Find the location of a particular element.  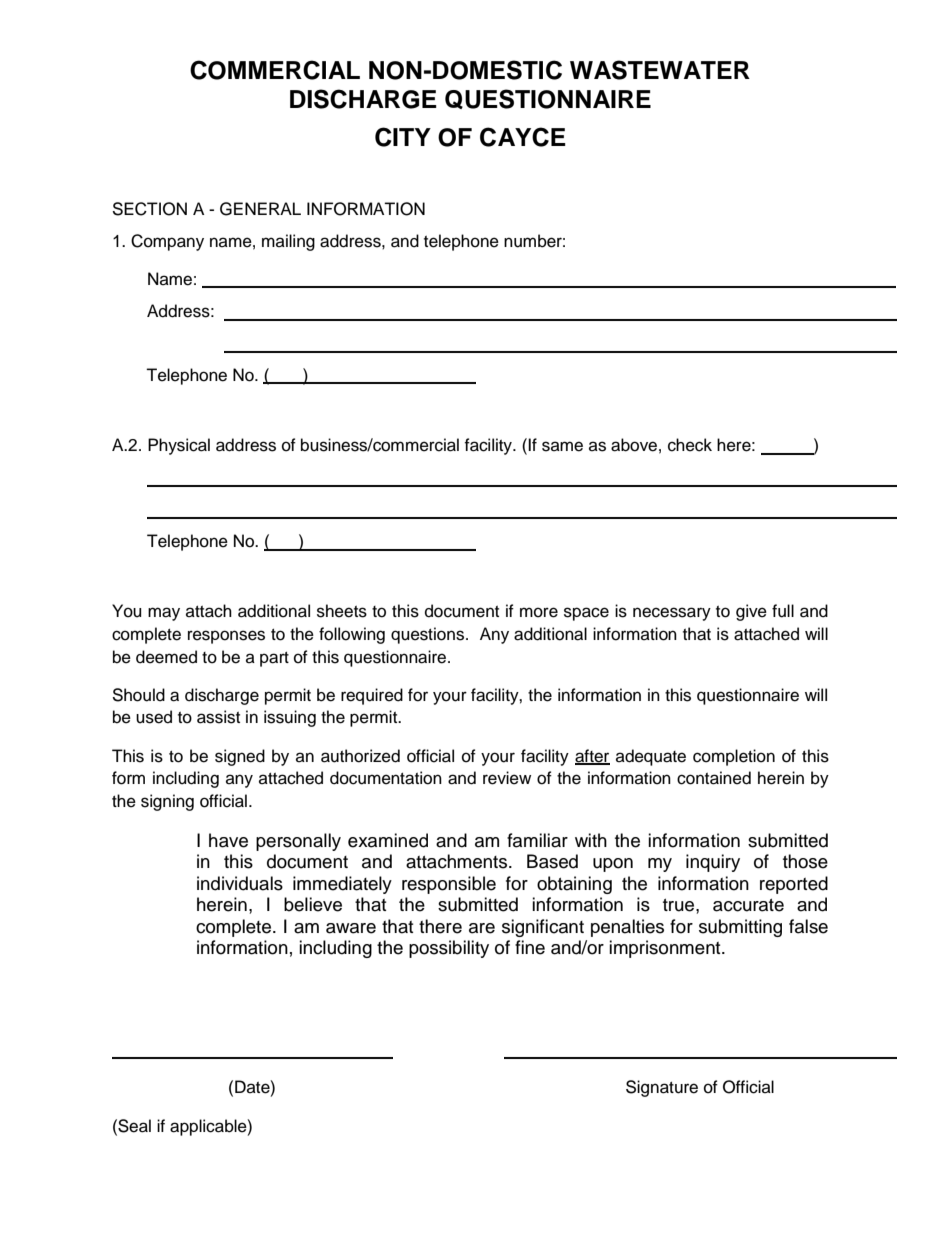

more is located at coordinates (539, 612).
